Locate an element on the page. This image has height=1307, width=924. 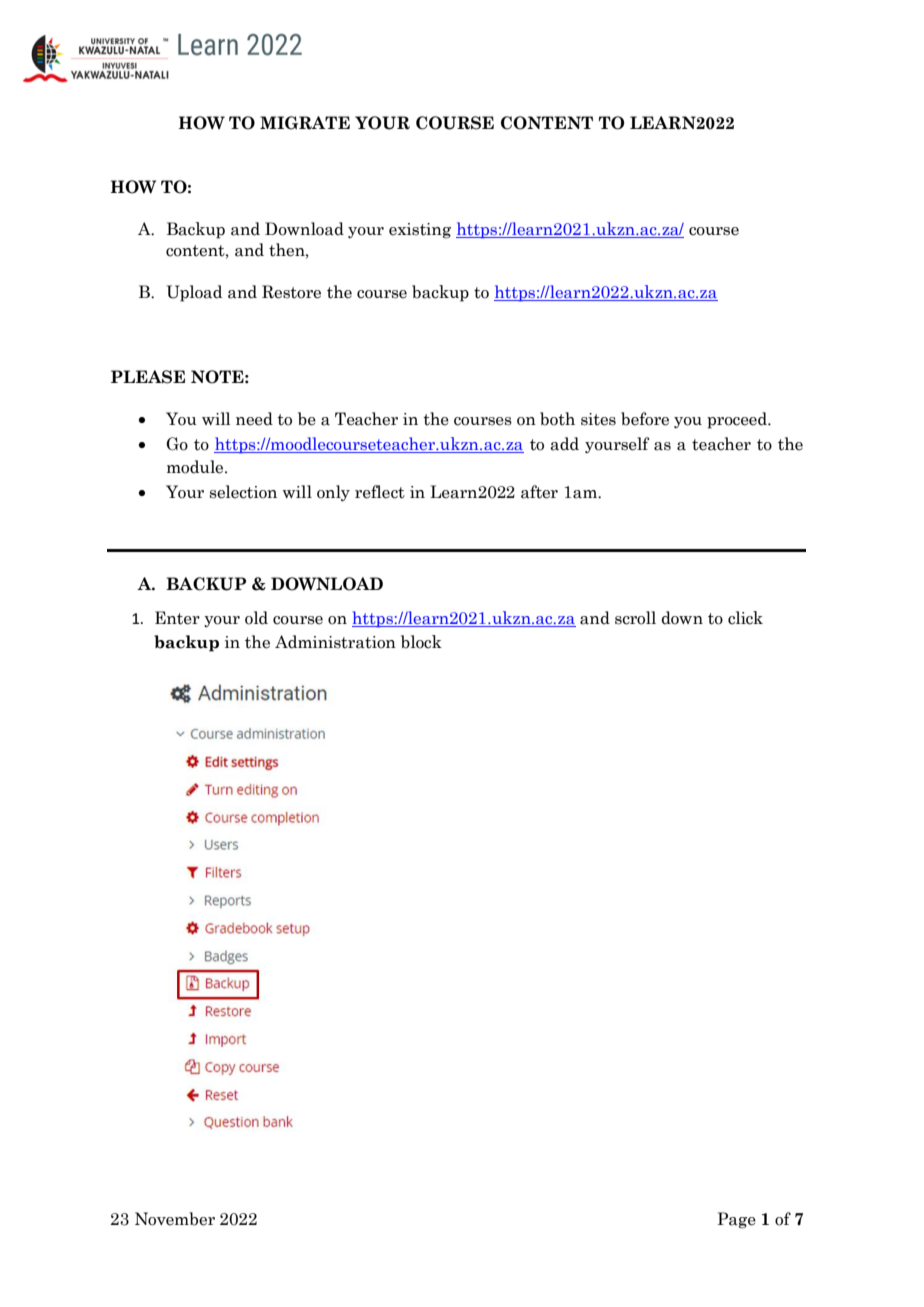
Page is located at coordinates (736, 1220).
